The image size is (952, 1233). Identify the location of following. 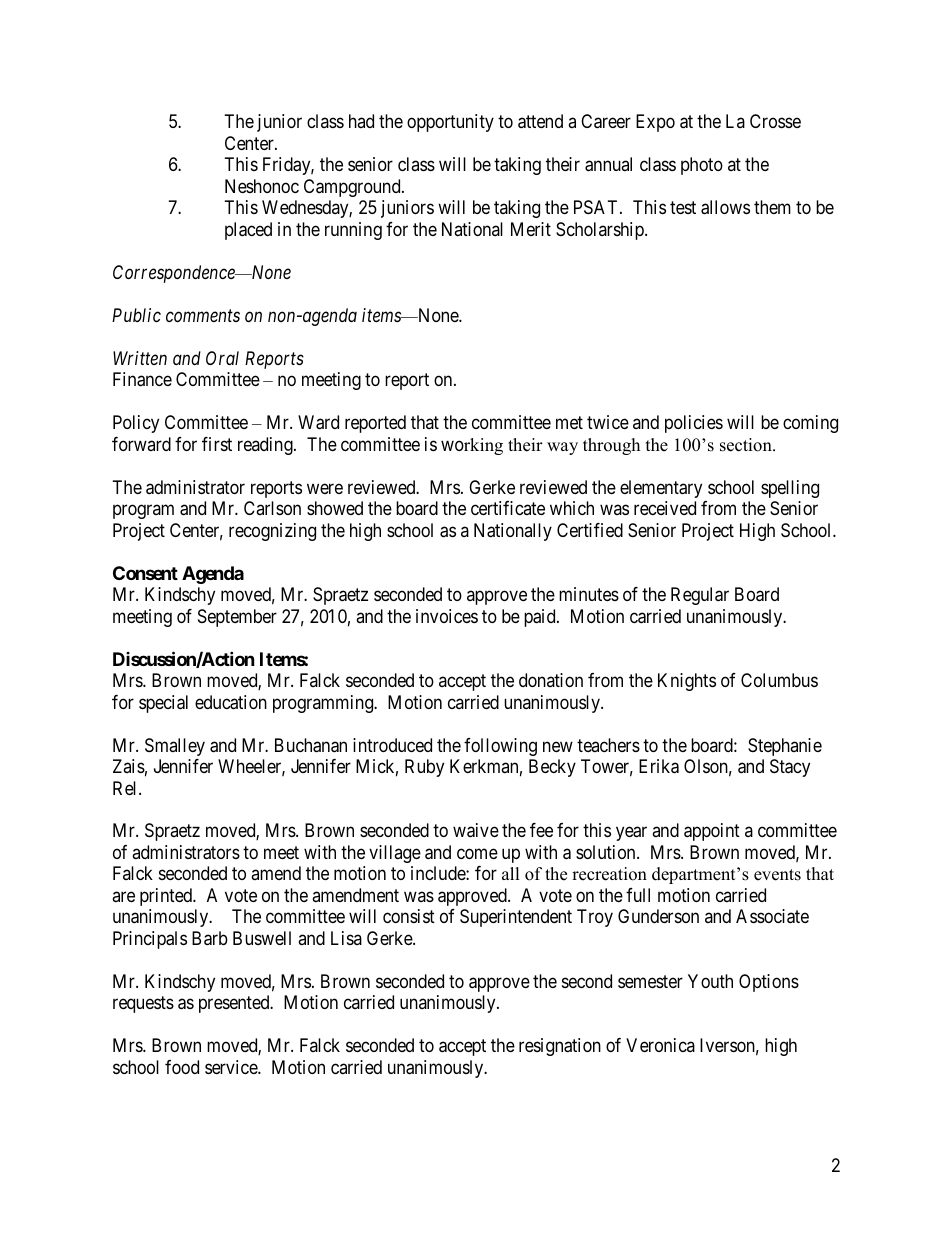
(500, 747).
